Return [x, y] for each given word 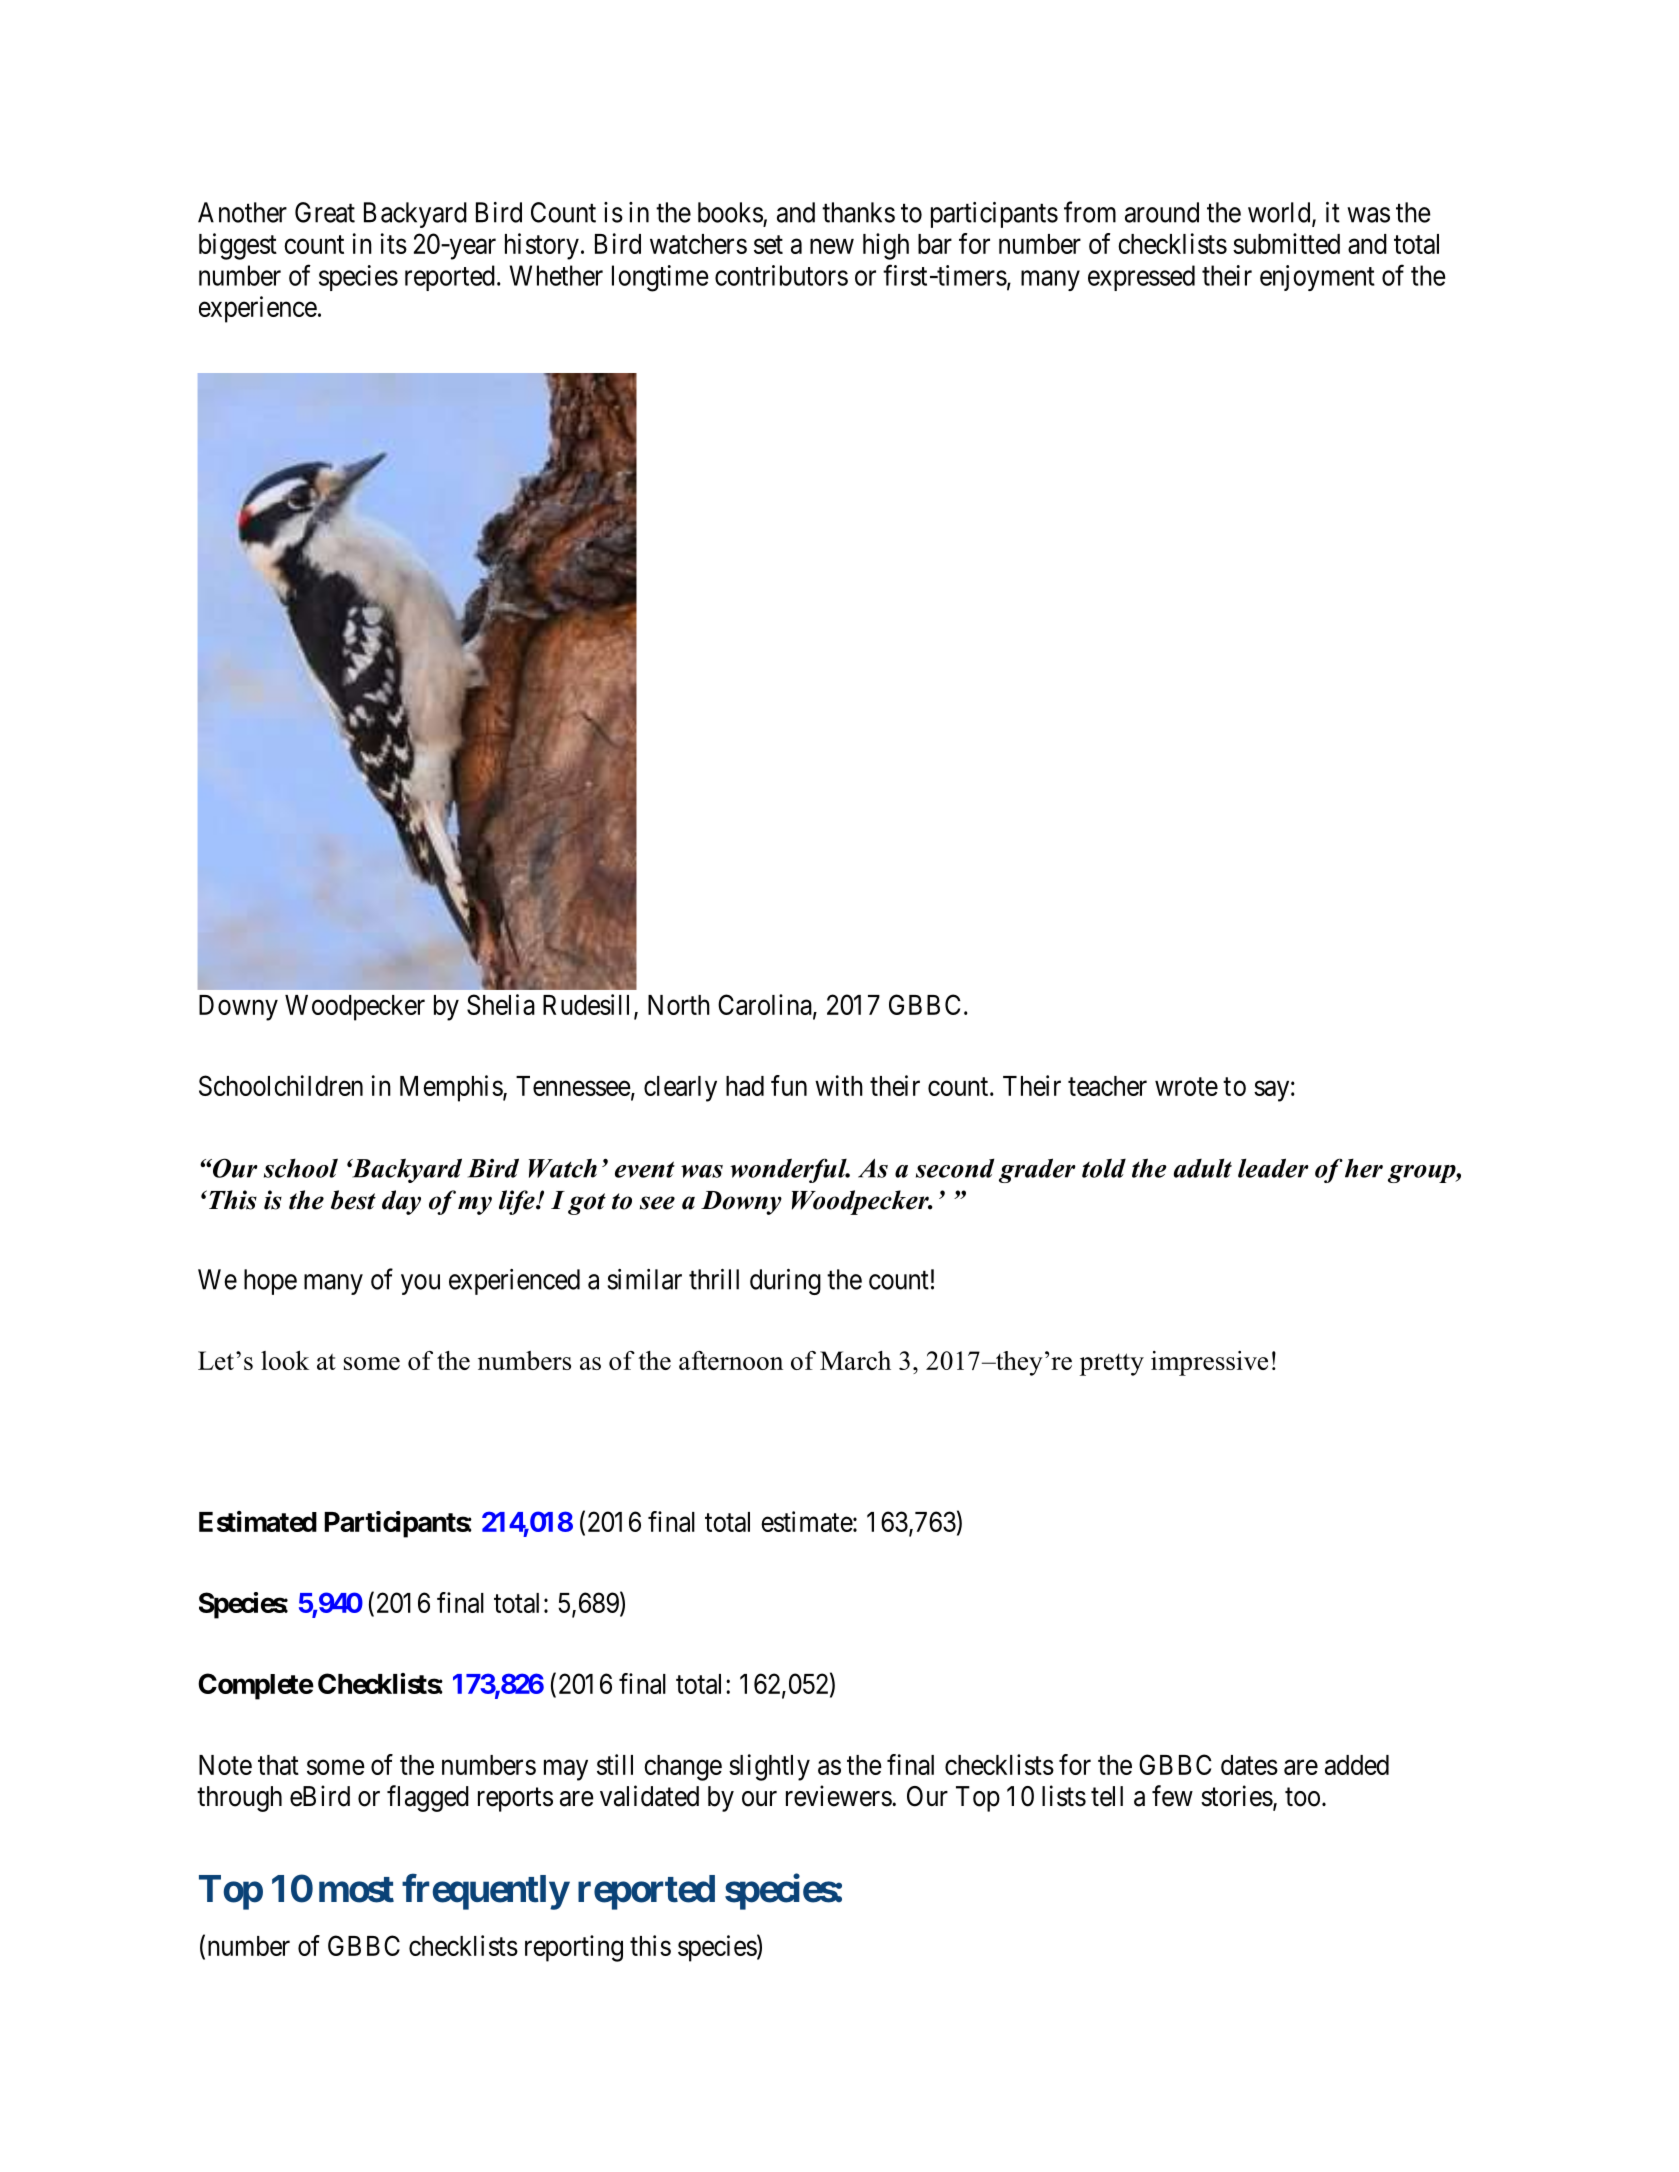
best [353, 1200]
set [768, 245]
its [394, 243]
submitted [1286, 243]
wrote [1186, 1086]
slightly [769, 1767]
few [1172, 1796]
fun [789, 1085]
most [356, 1890]
